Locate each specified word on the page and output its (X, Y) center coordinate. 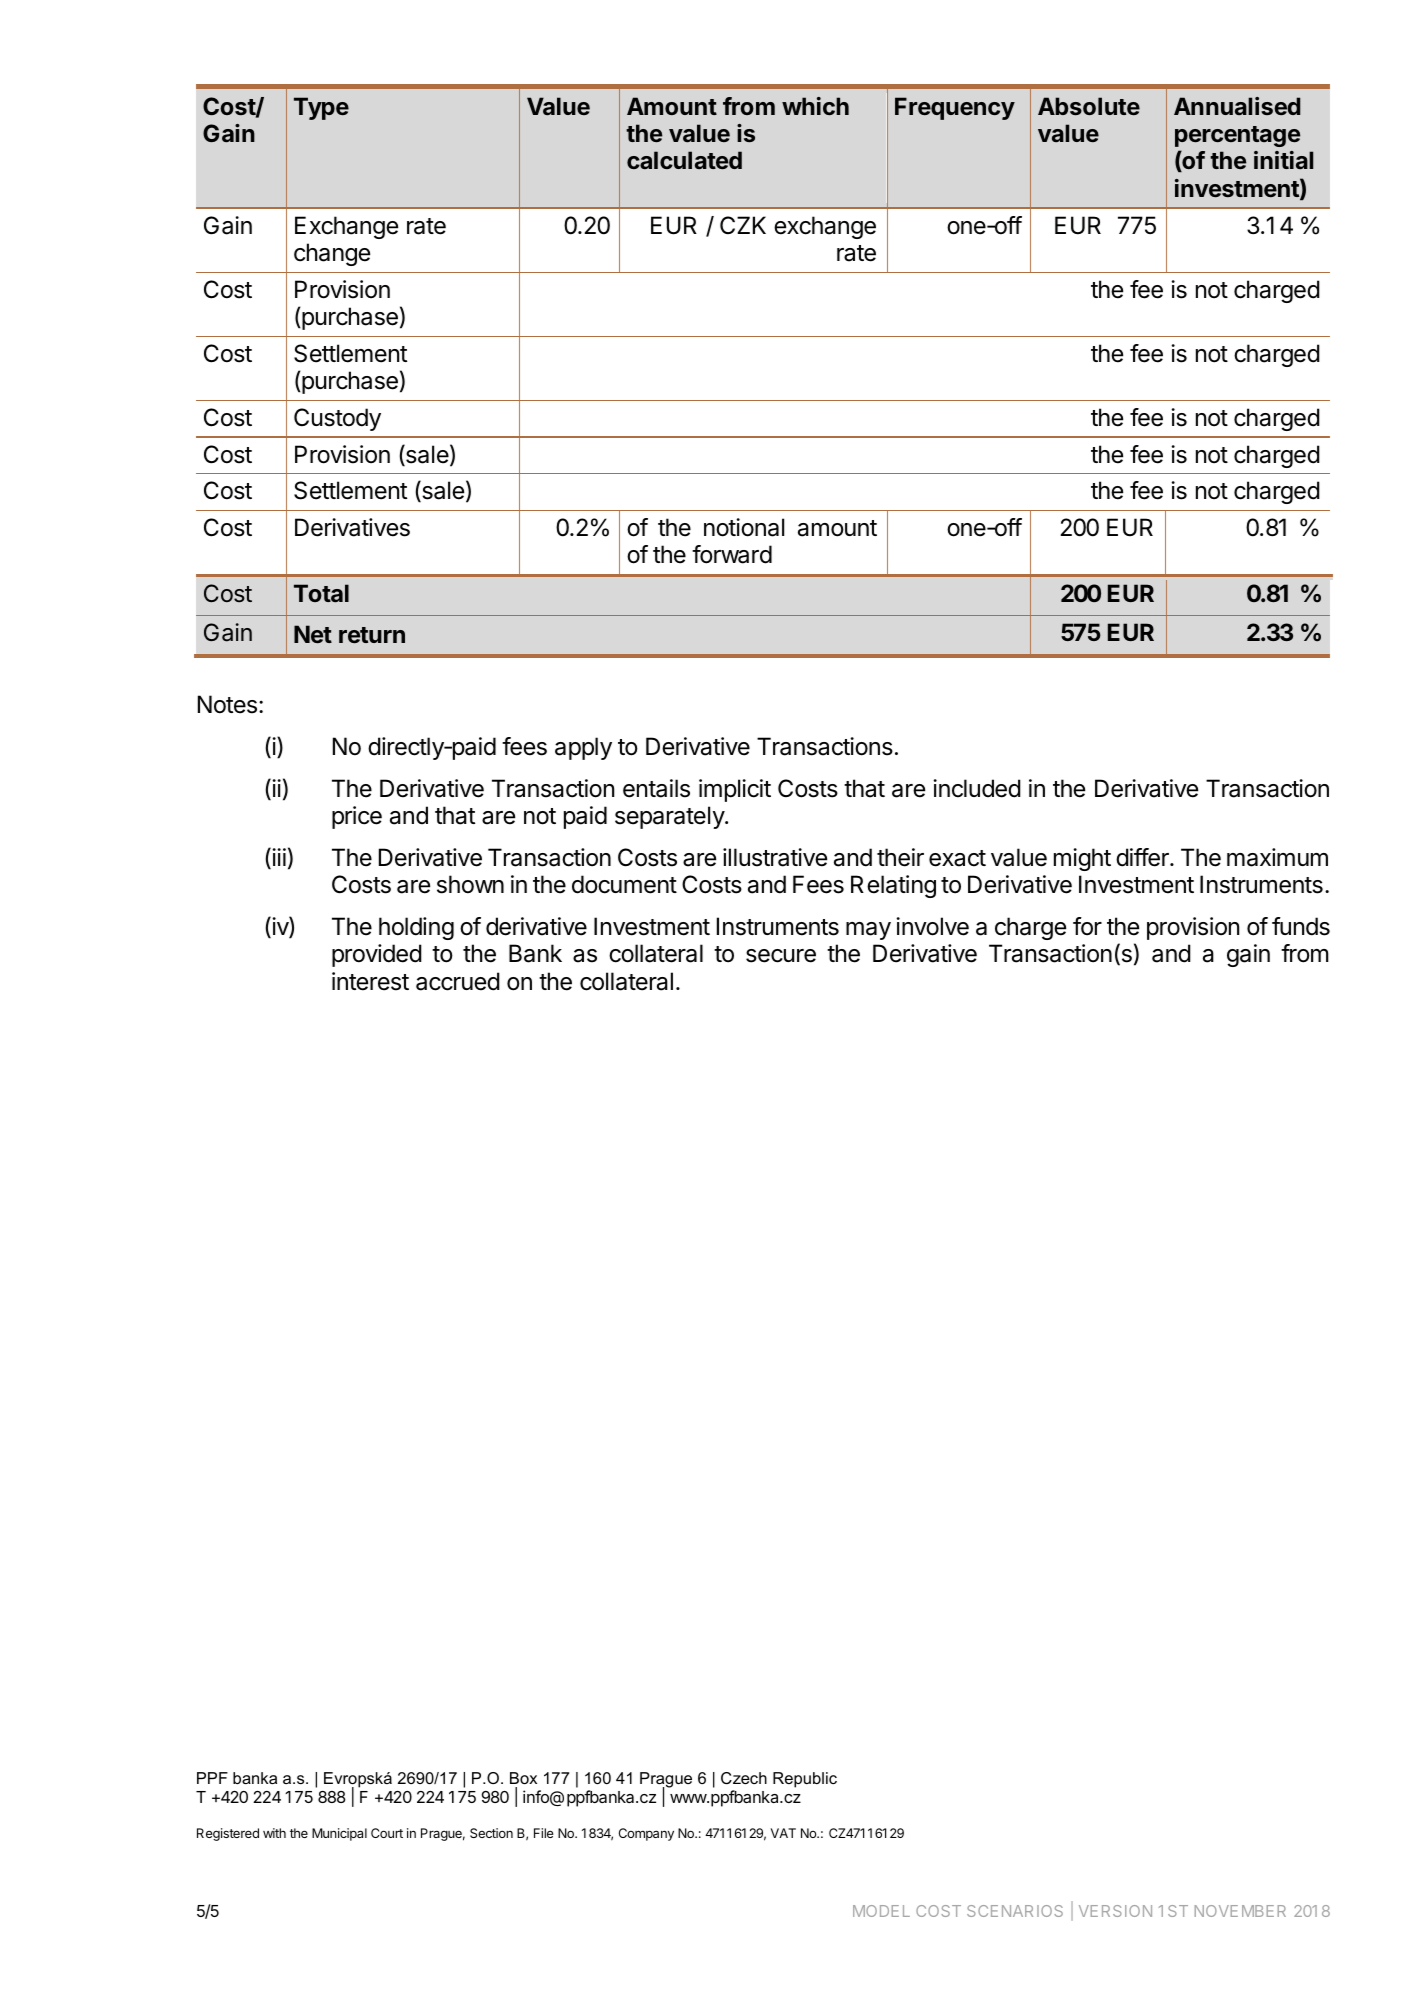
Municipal (339, 1834)
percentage (1237, 136)
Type (321, 108)
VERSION (1115, 1911)
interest (370, 981)
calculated (684, 160)
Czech (744, 1778)
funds (1301, 926)
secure (781, 956)
